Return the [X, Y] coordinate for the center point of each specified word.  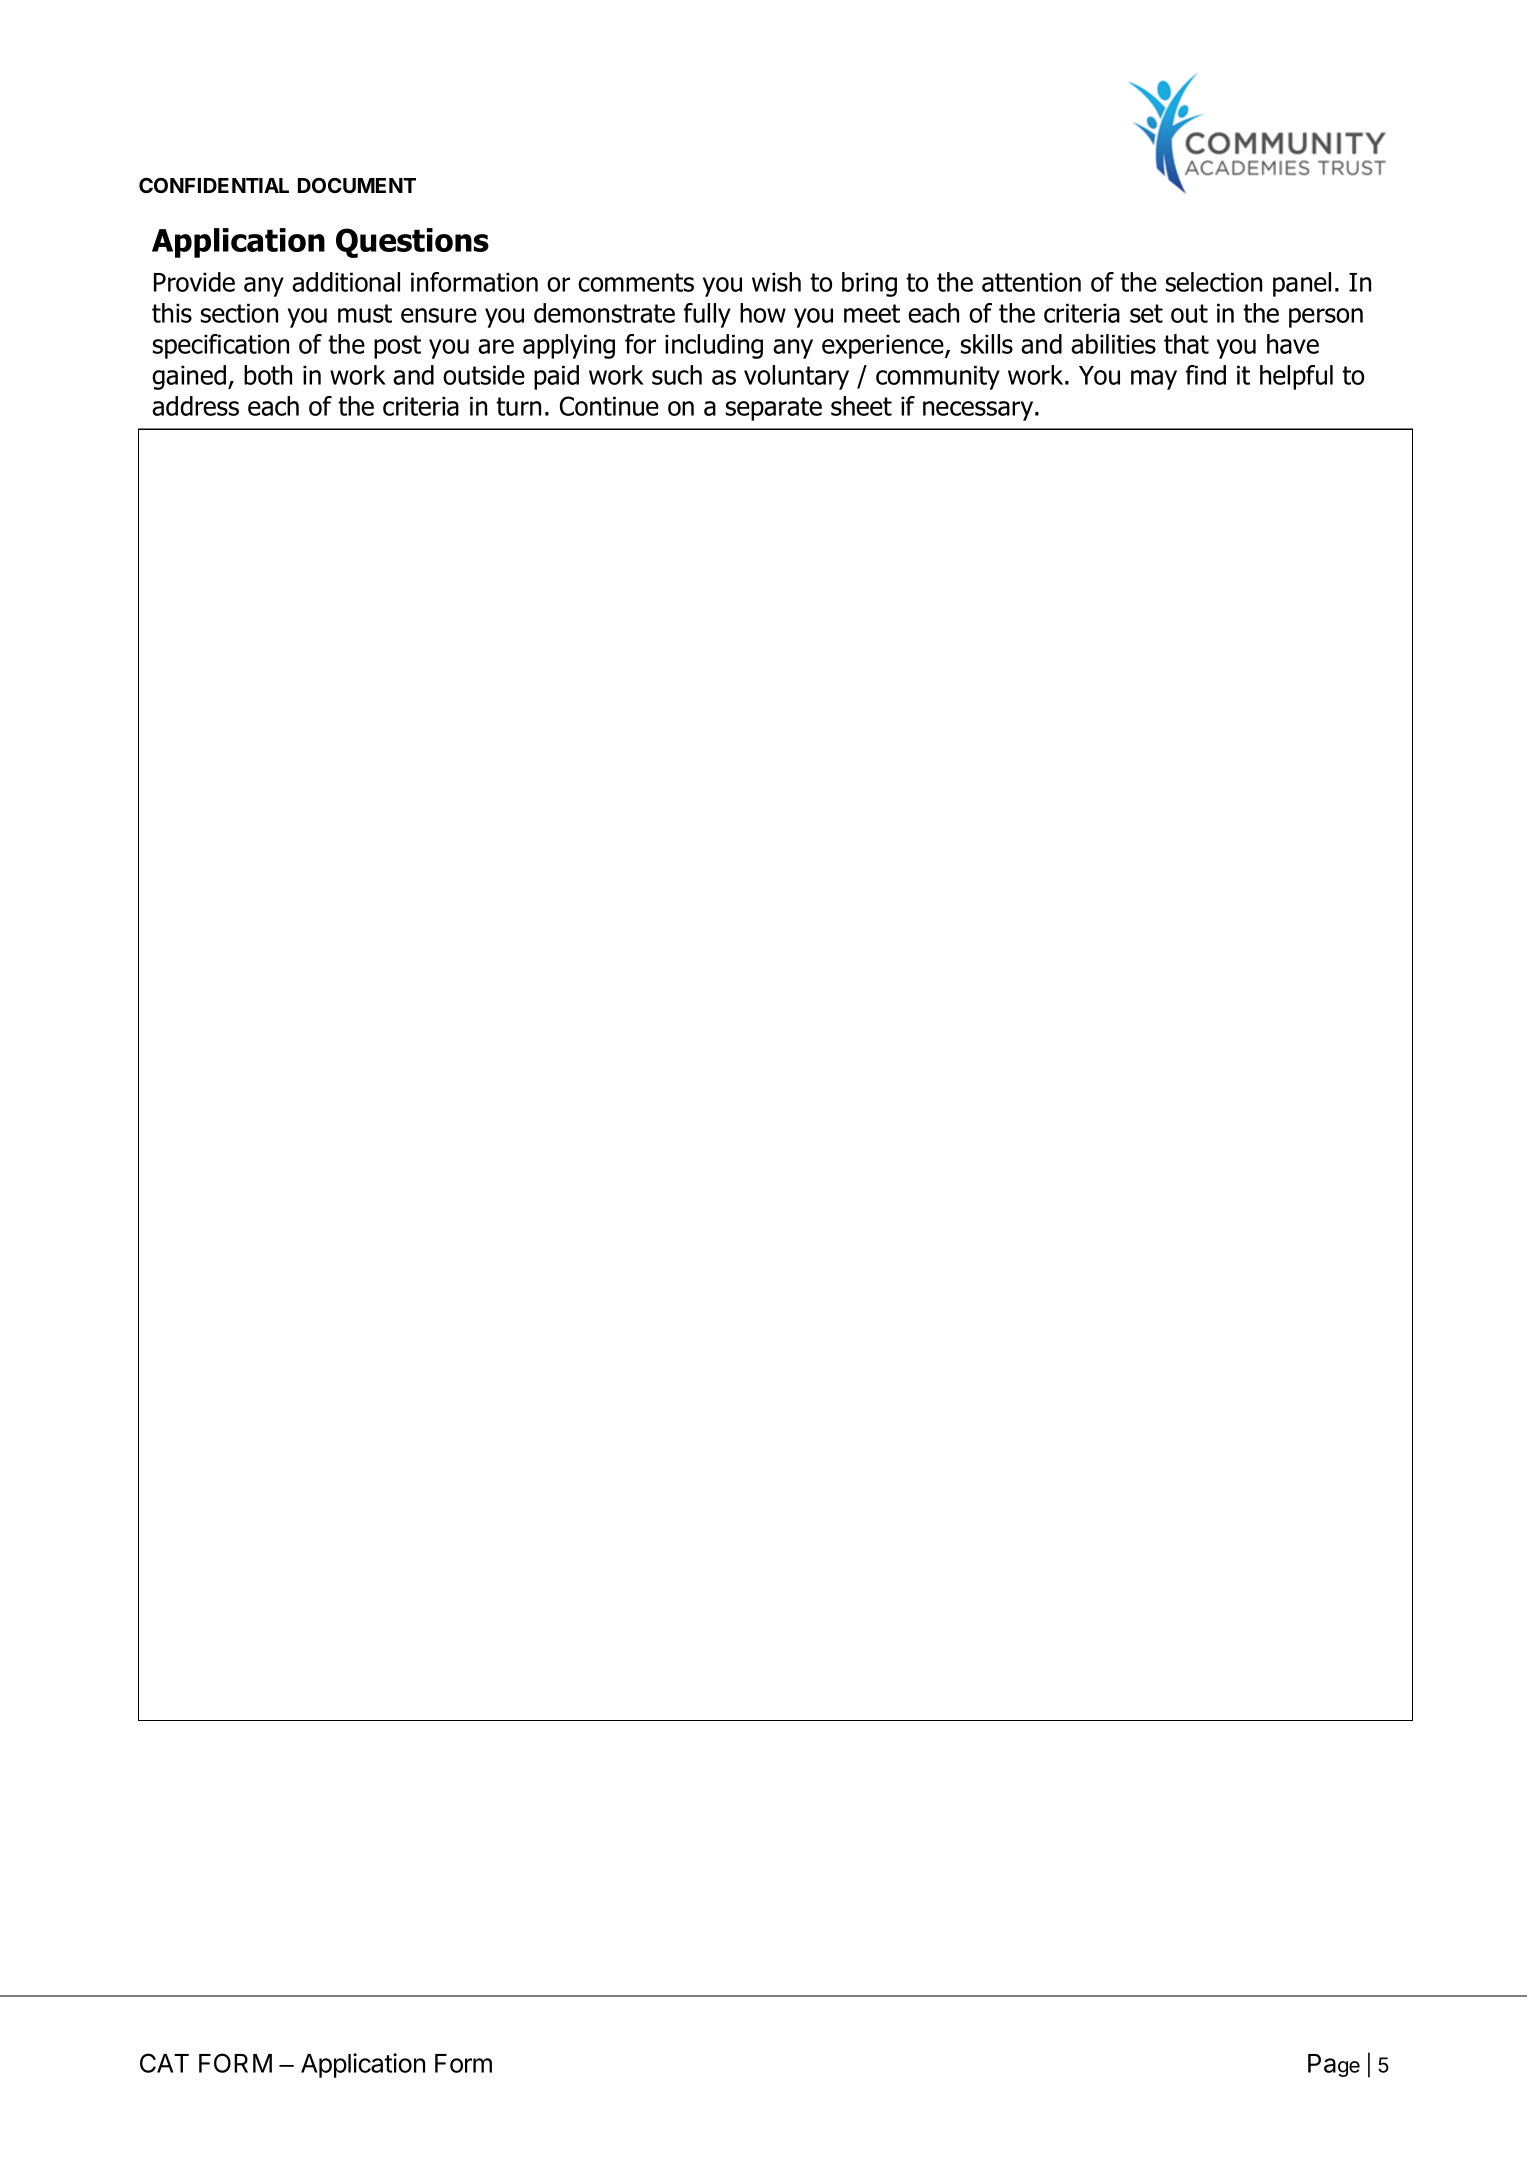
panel [1302, 284]
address [195, 406]
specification [221, 346]
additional [346, 282]
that [1186, 344]
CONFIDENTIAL [214, 185]
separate [774, 409]
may [1154, 380]
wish [776, 282]
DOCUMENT [357, 186]
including [714, 346]
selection [1214, 282]
